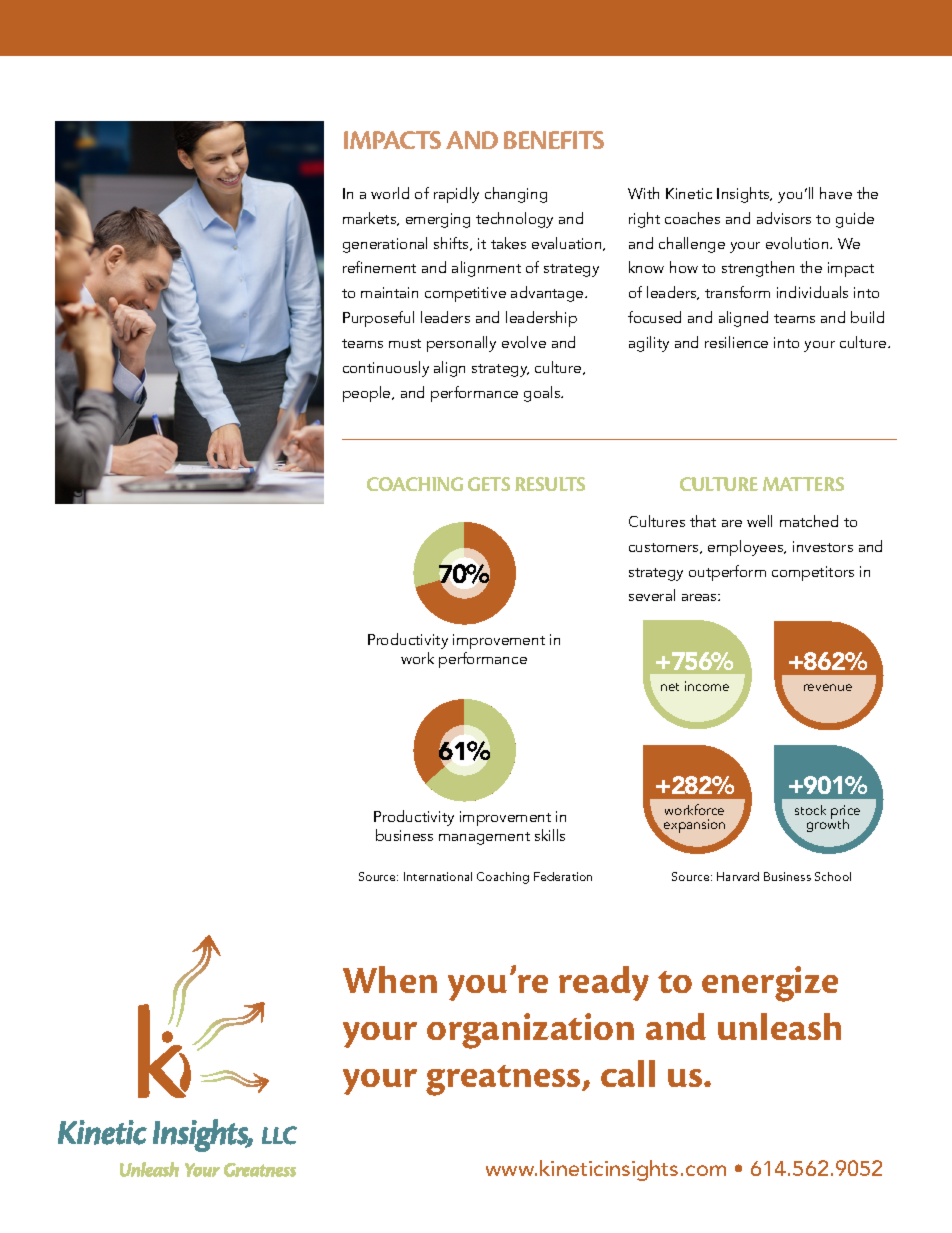 Image resolution: width=952 pixels, height=1233 pixels. I want to click on With, so click(643, 193).
